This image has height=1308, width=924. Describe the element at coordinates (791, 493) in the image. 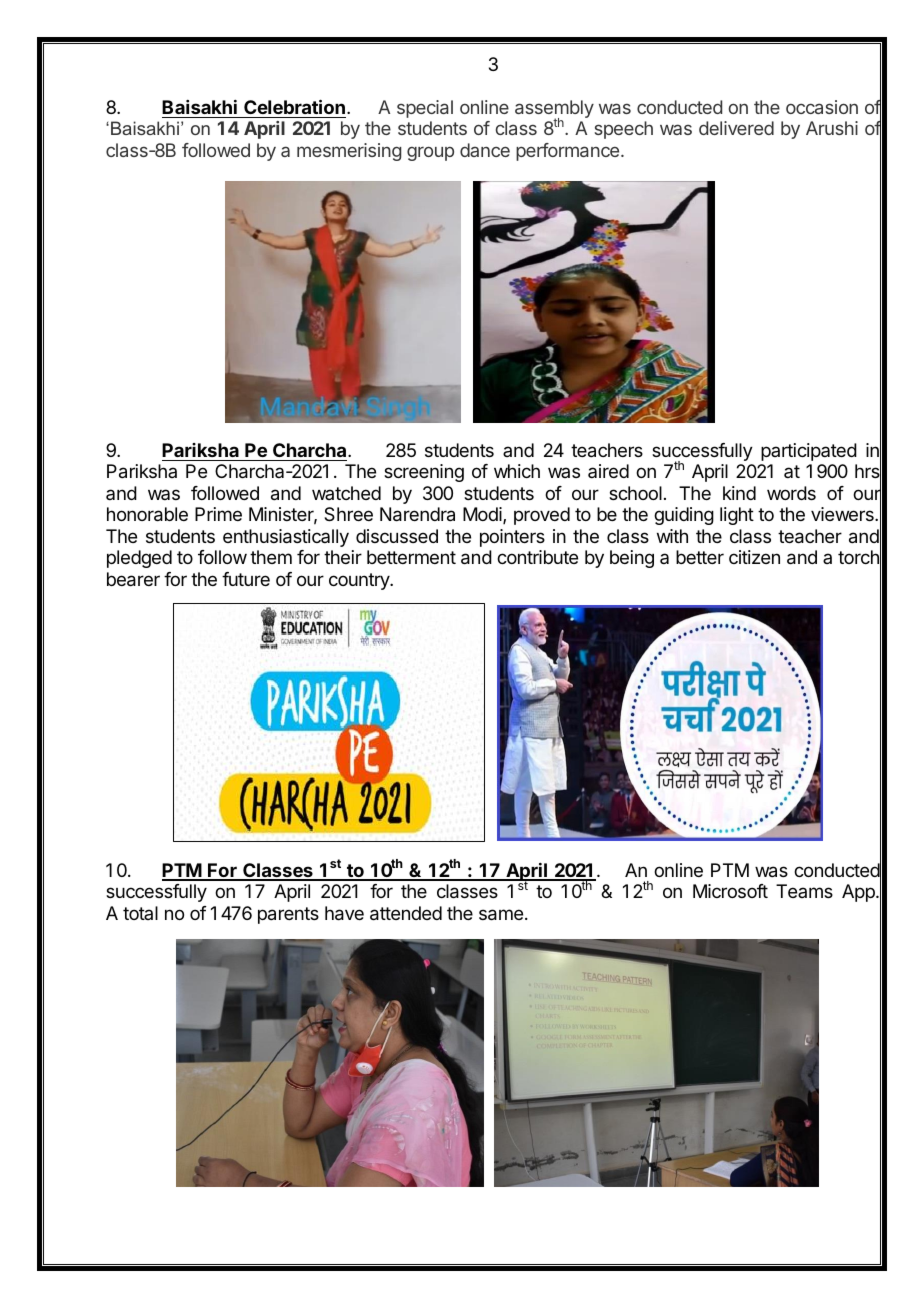

I see `words` at that location.
